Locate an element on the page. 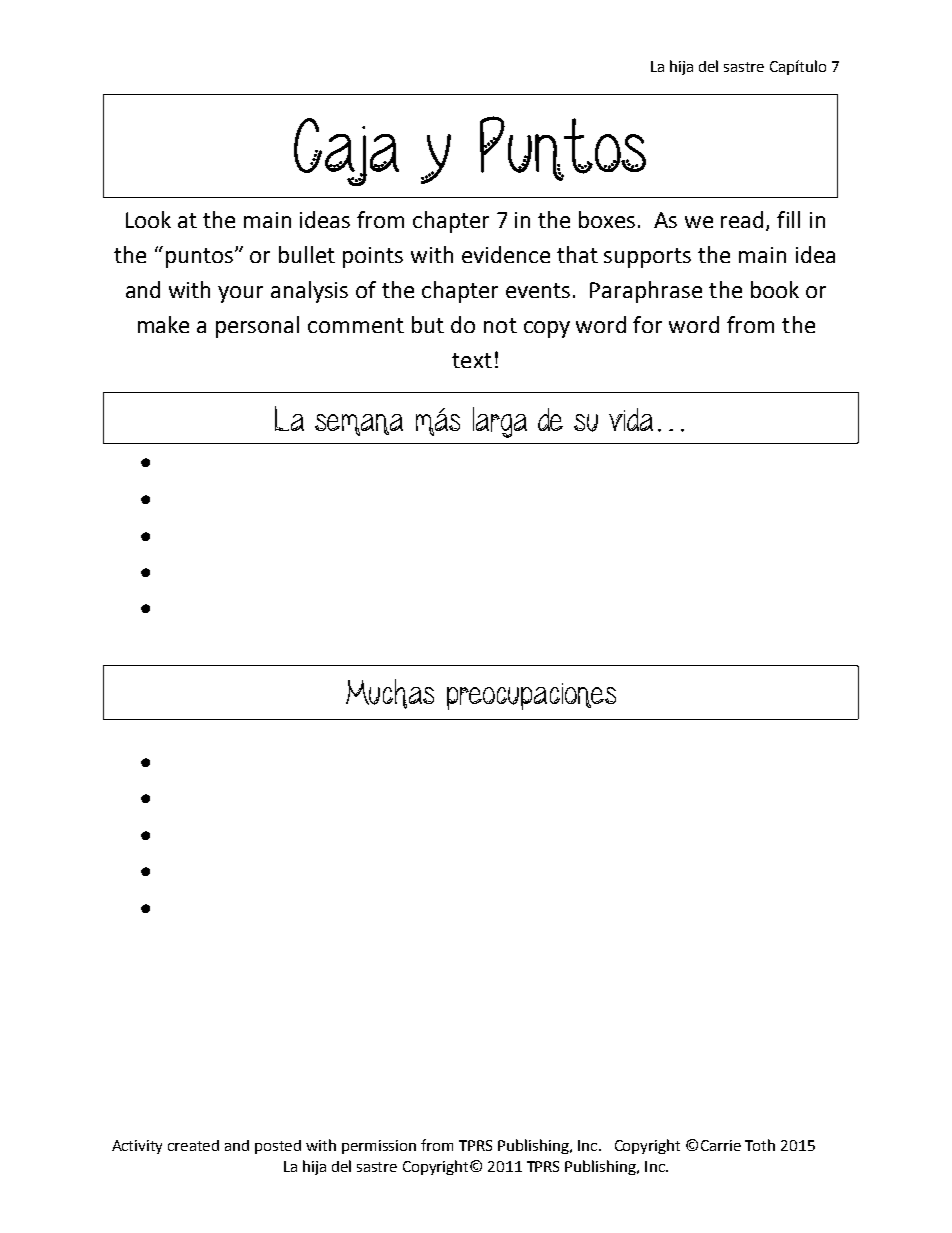 Image resolution: width=952 pixels, height=1233 pixels. semana is located at coordinates (359, 425).
